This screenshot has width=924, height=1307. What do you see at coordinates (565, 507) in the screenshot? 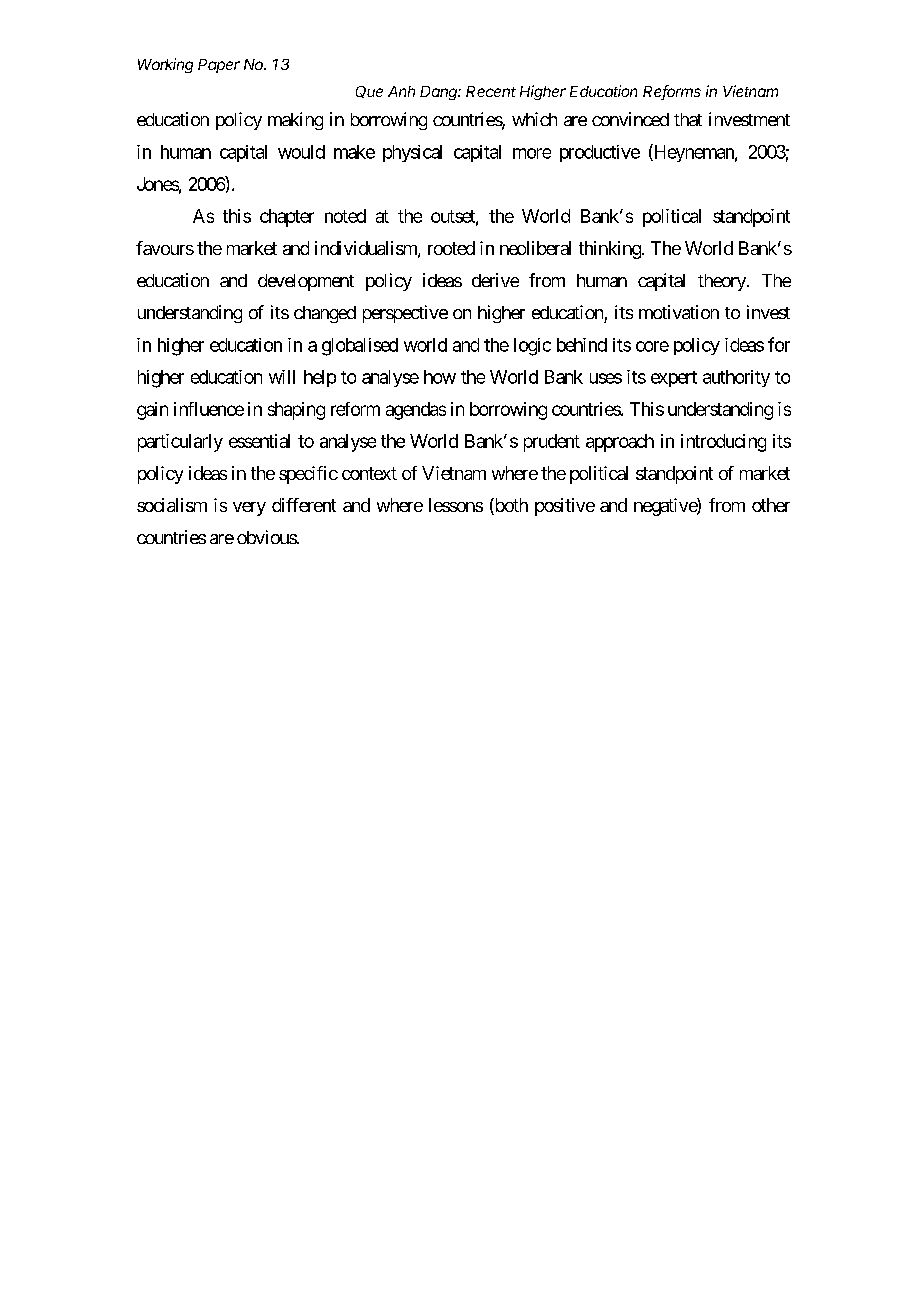
I see `positive` at bounding box center [565, 507].
